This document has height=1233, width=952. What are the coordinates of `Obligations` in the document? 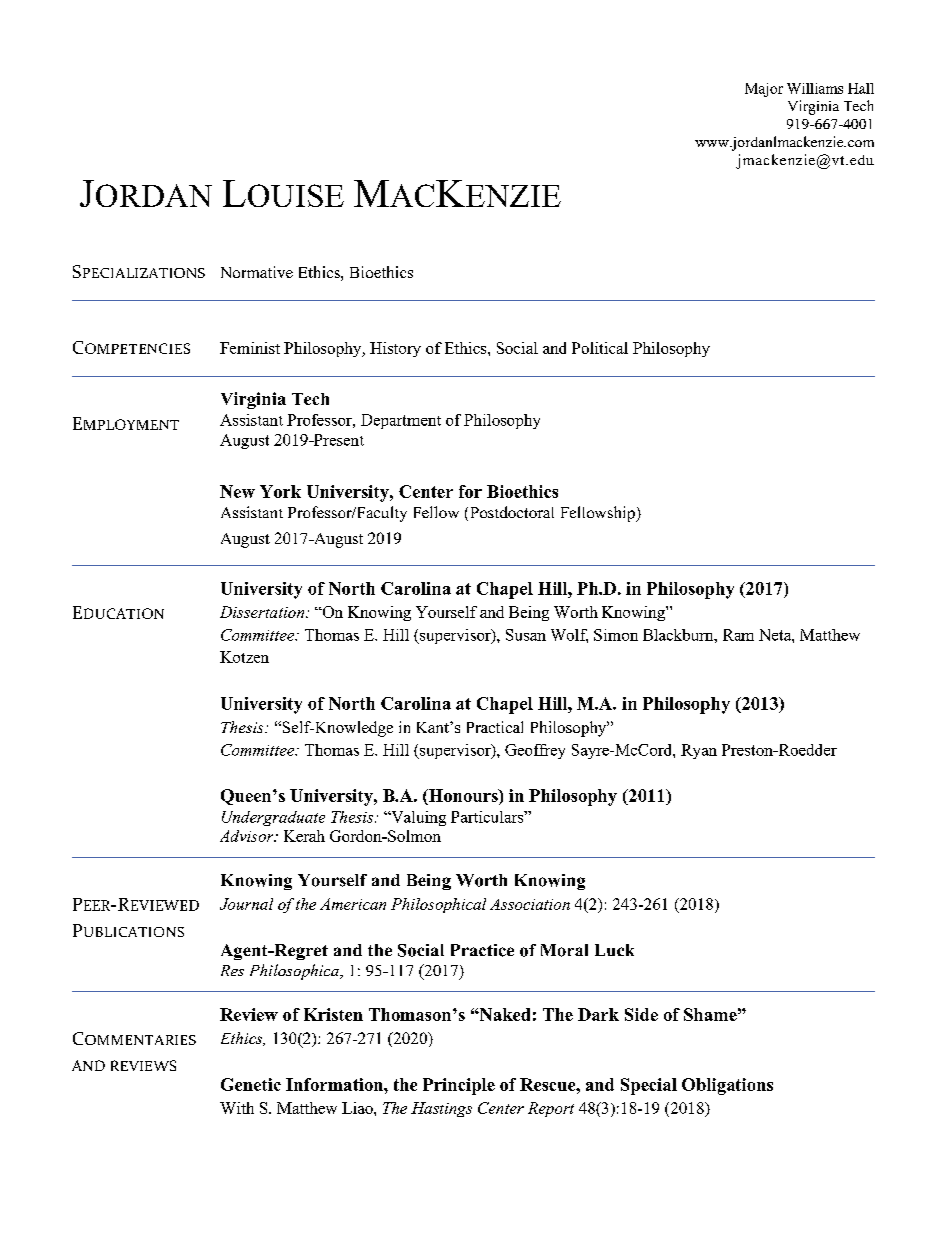 It's located at (727, 1086).
